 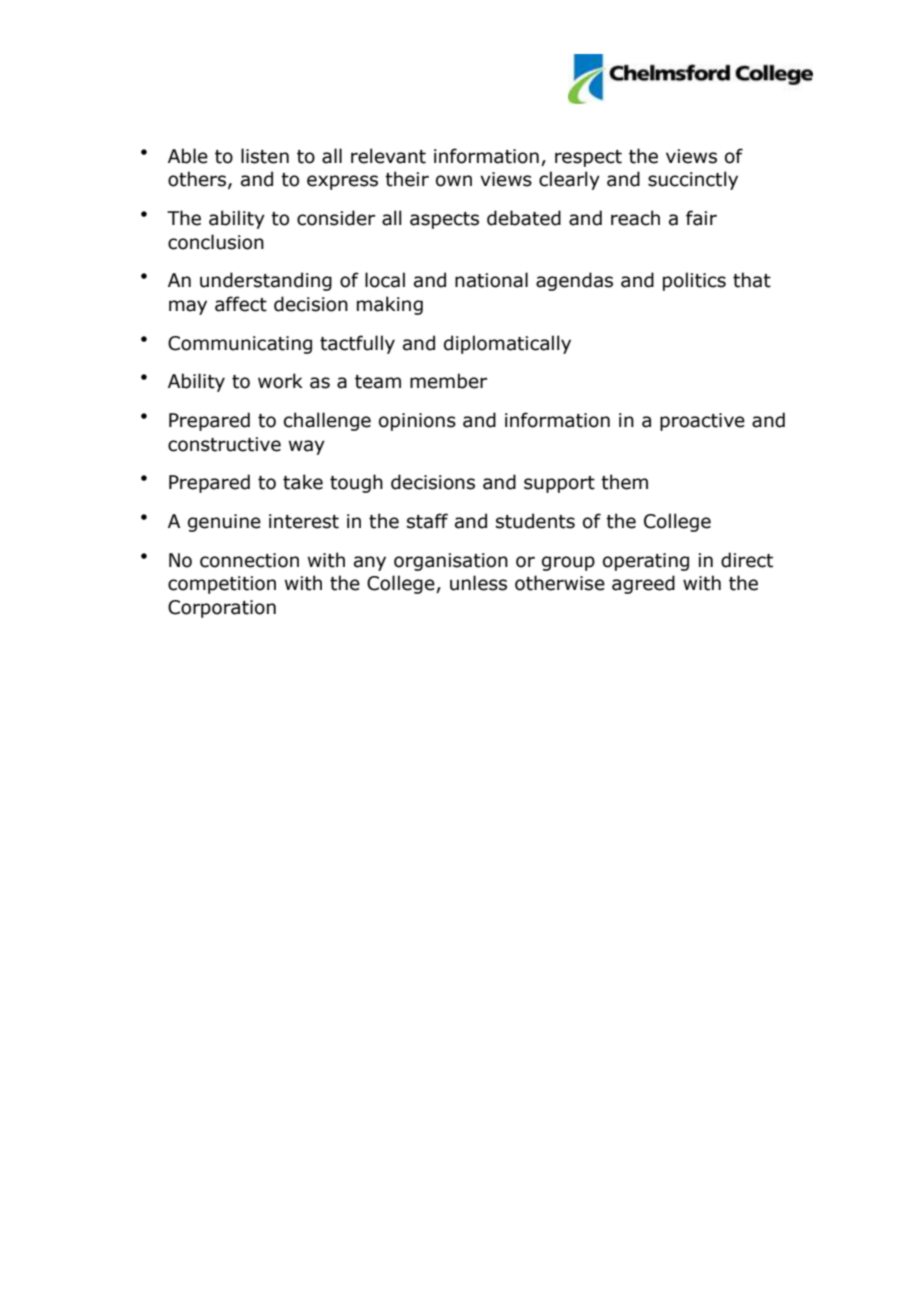 What do you see at coordinates (478, 583) in the screenshot?
I see `unless` at bounding box center [478, 583].
